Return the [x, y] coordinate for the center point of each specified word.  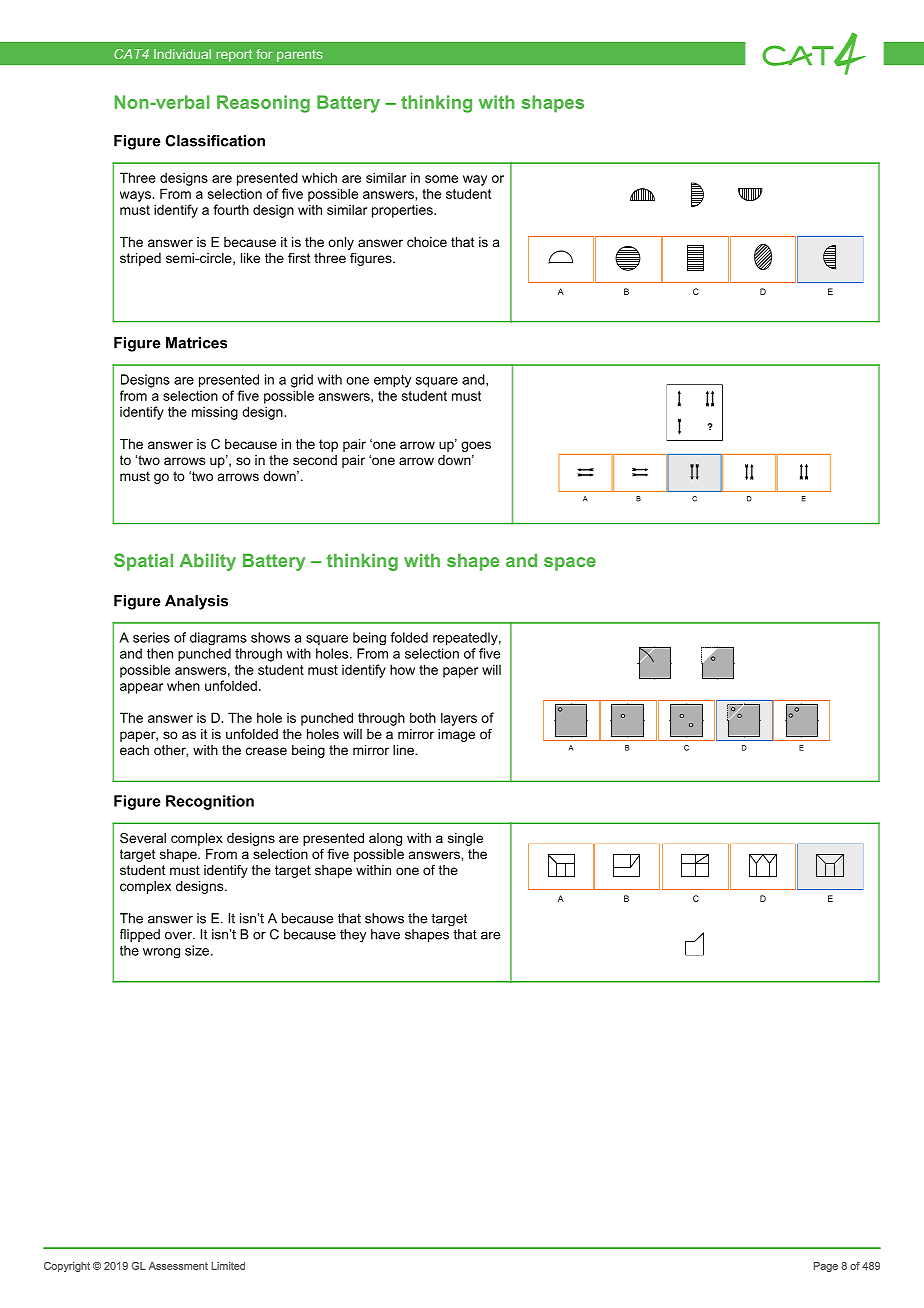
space [570, 564]
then [160, 653]
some [441, 179]
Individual [182, 54]
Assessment [178, 1266]
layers [459, 719]
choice [427, 242]
